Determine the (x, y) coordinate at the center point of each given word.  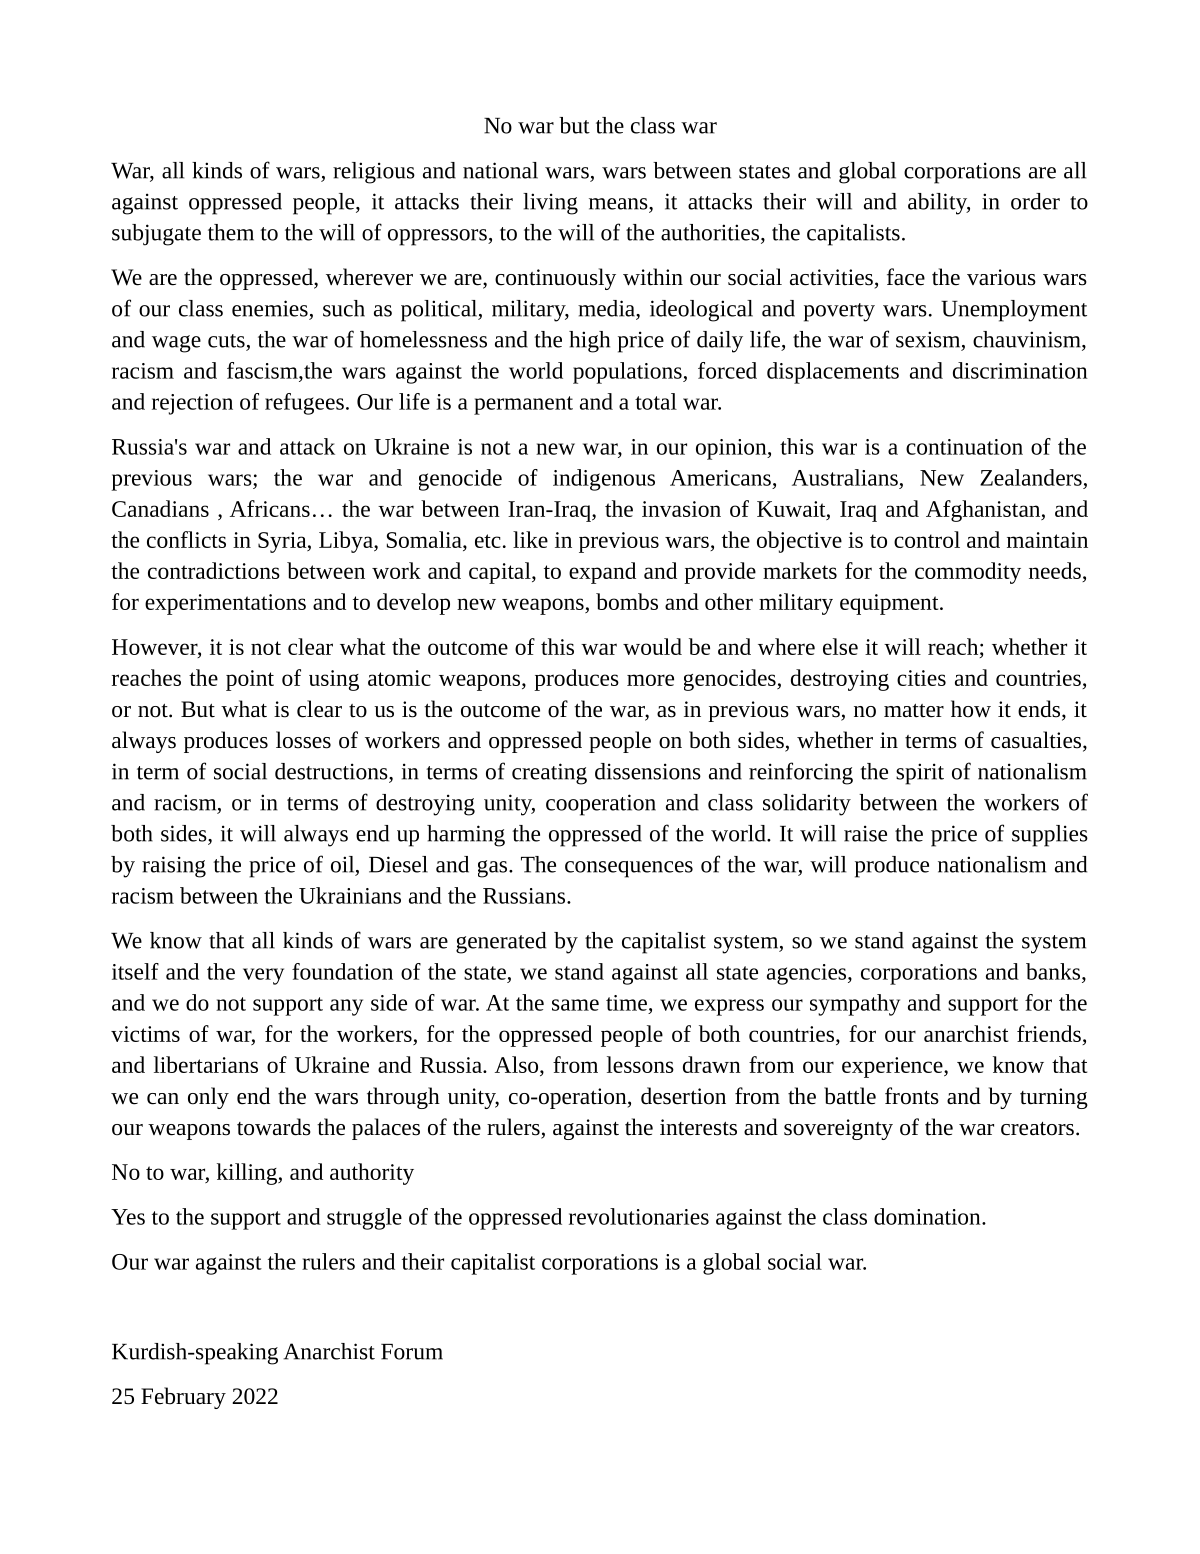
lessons (640, 1064)
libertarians (206, 1064)
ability (939, 204)
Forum (412, 1352)
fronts (912, 1096)
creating (549, 774)
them (231, 232)
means (619, 204)
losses (303, 740)
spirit (920, 774)
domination (928, 1216)
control (927, 539)
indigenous (604, 480)
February (183, 1398)
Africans (270, 508)
